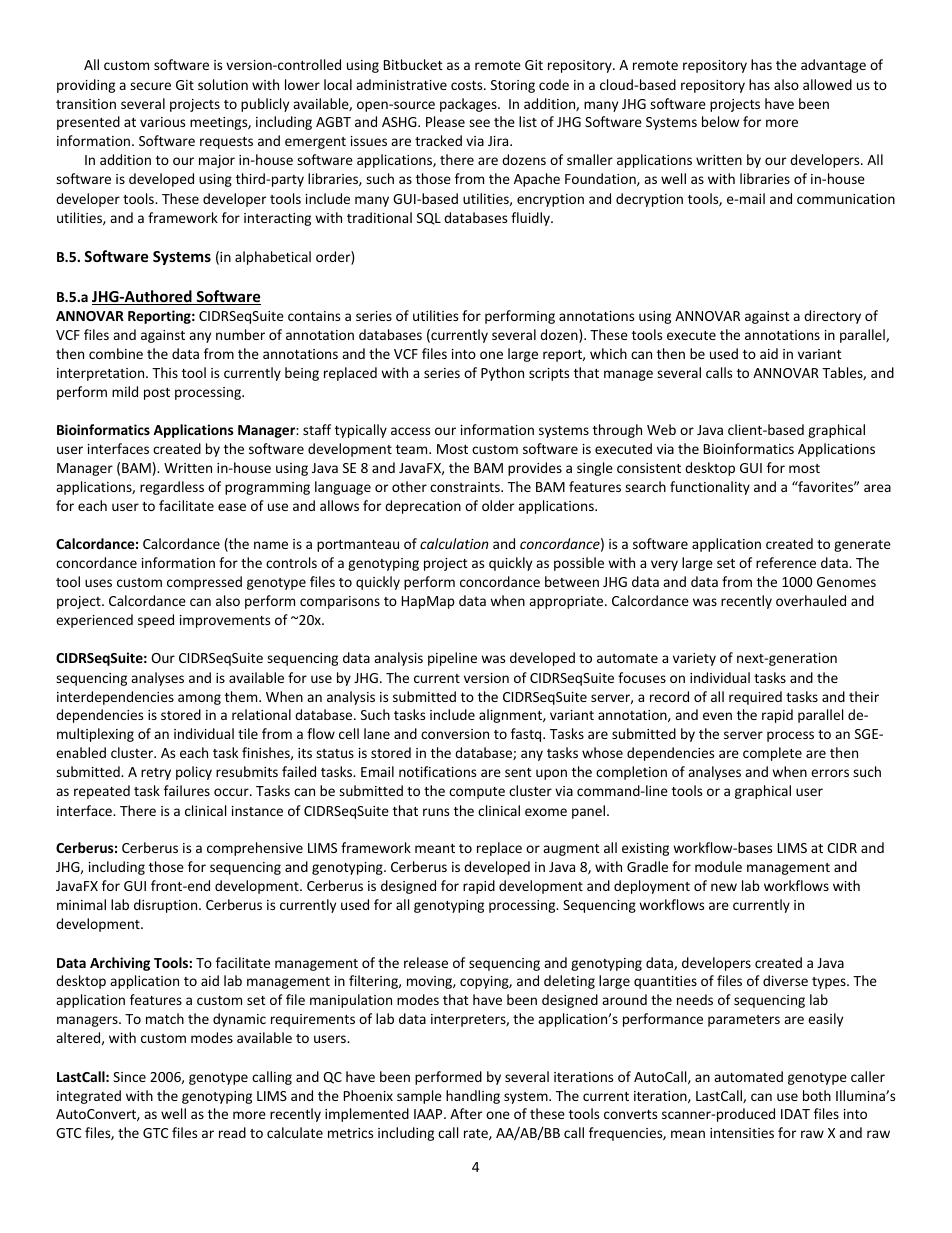 This page has height=1233, width=952. I want to click on overhauled, so click(811, 600).
